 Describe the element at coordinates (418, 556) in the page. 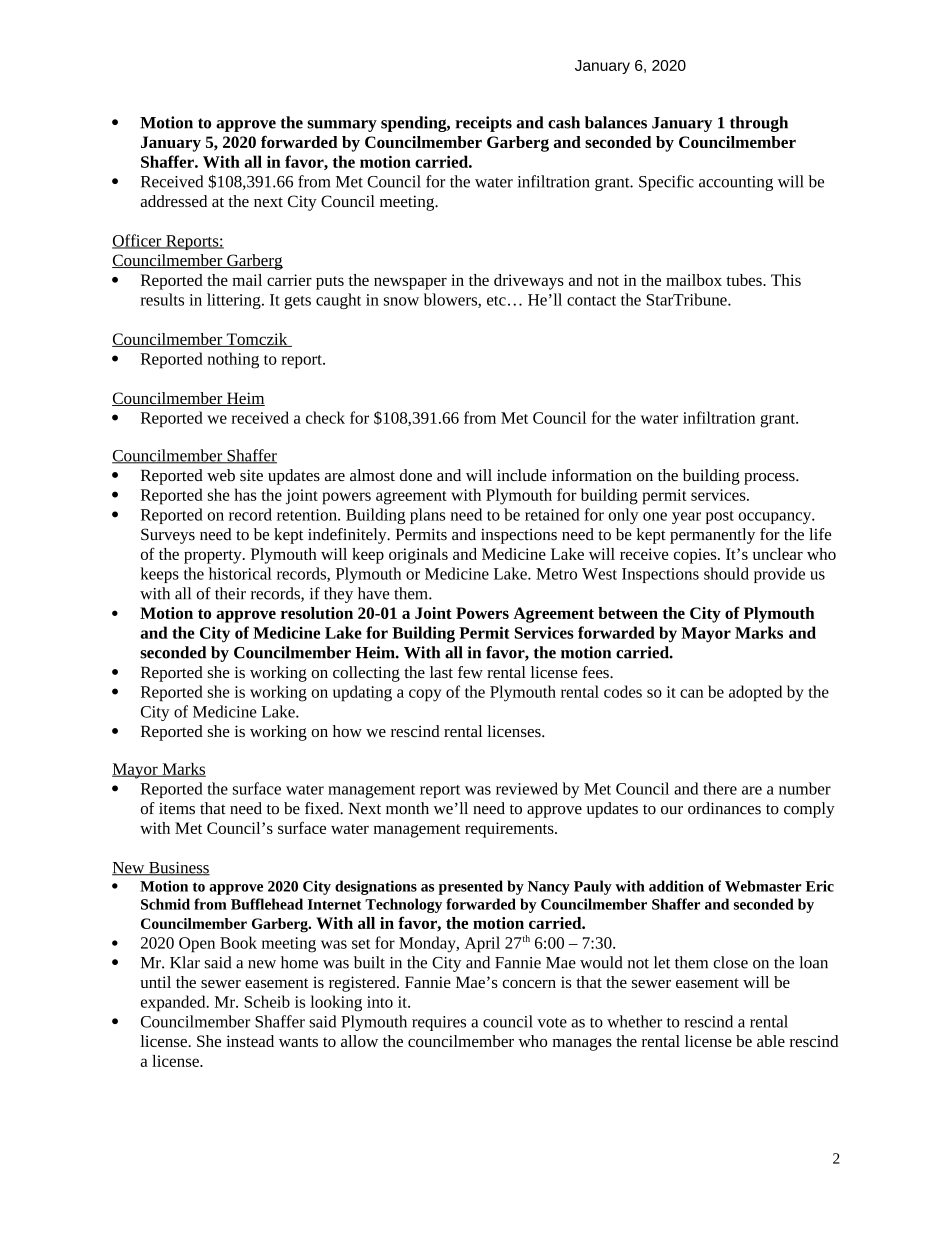

I see `originals` at that location.
